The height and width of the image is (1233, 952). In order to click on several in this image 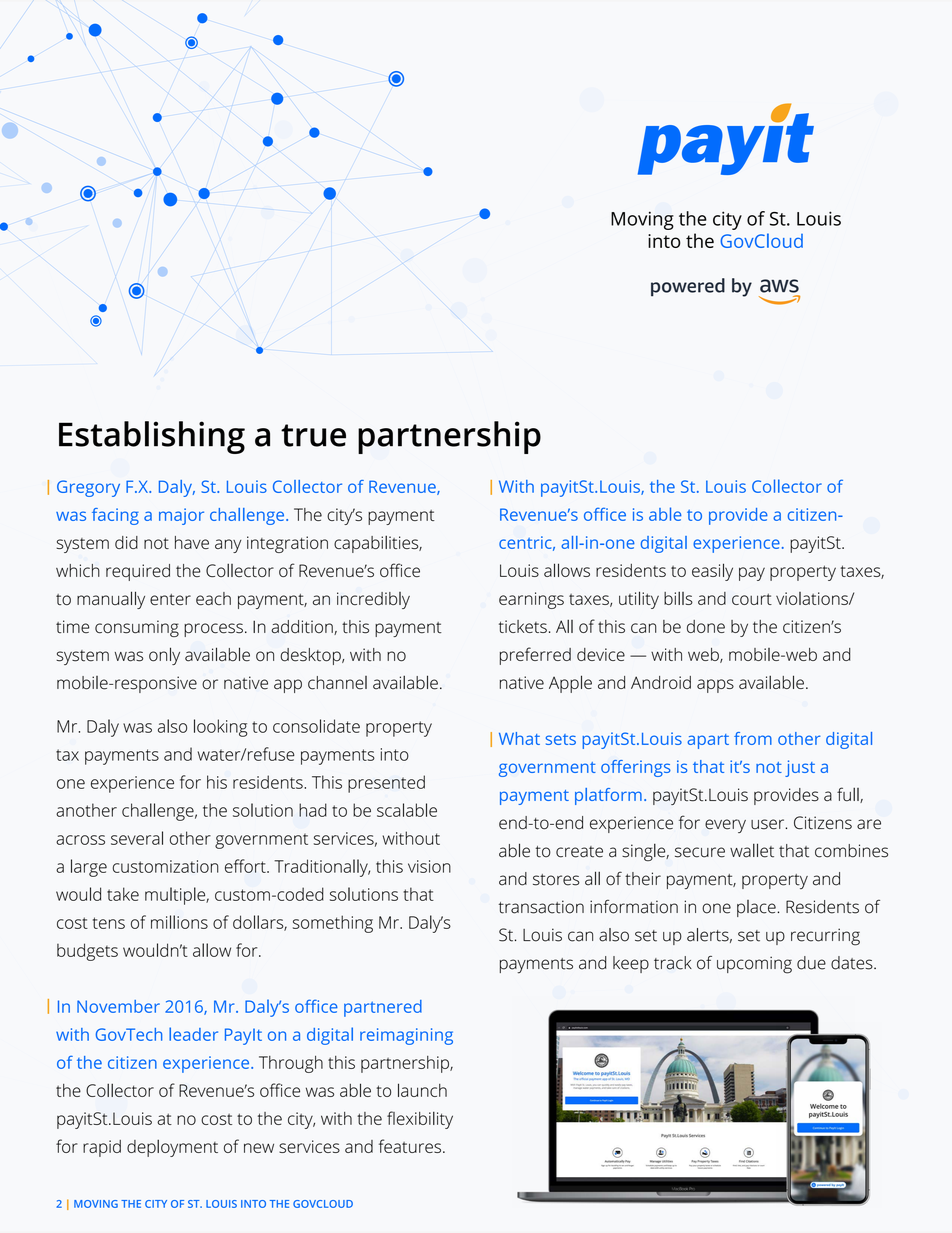, I will do `click(137, 838)`.
